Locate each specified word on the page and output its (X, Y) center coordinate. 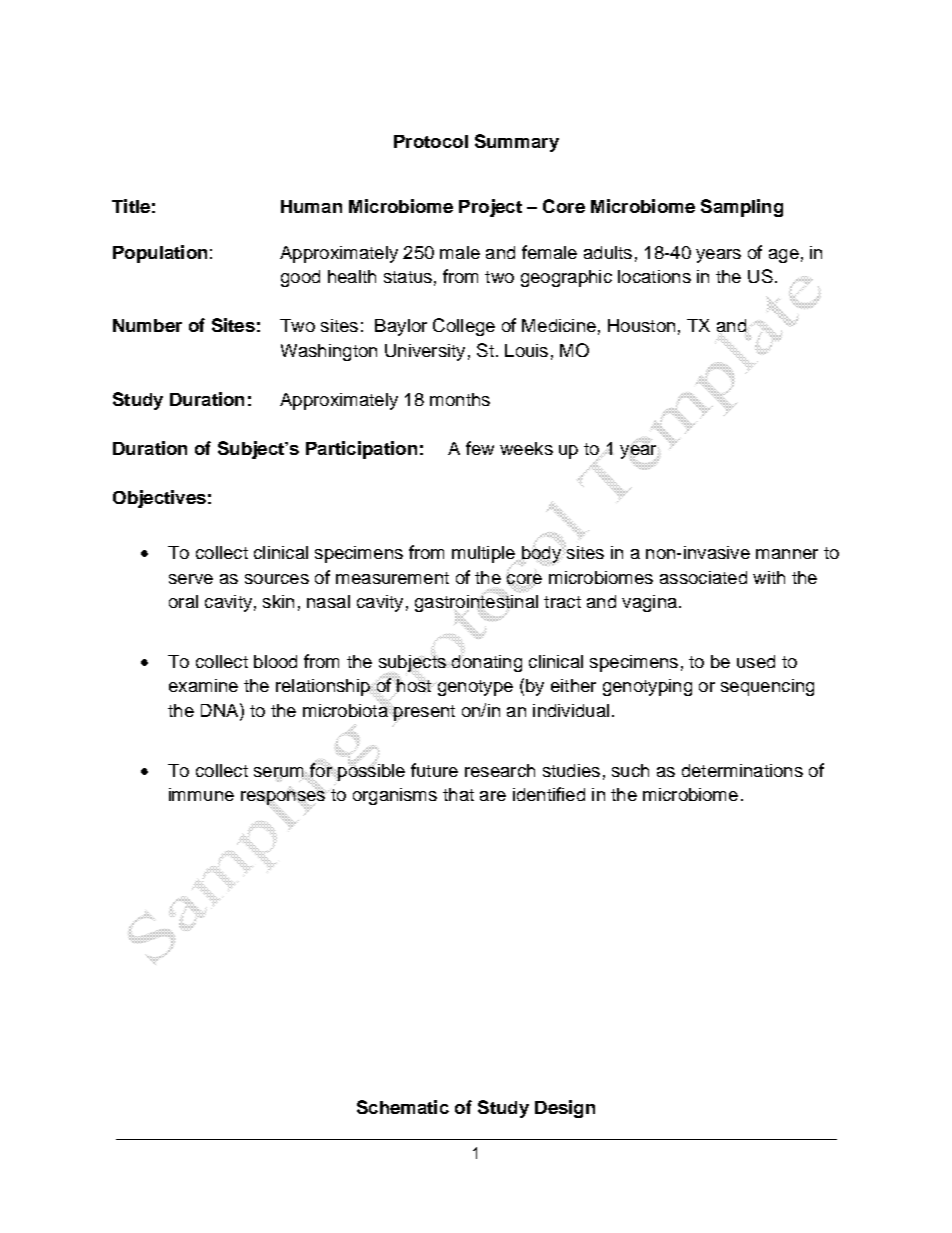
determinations (742, 770)
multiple (484, 555)
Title (131, 206)
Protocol (431, 141)
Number (147, 325)
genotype (474, 688)
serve (191, 579)
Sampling (742, 208)
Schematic (403, 1107)
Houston (641, 325)
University (425, 352)
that (458, 794)
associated (703, 577)
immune (201, 794)
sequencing (767, 687)
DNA (221, 710)
